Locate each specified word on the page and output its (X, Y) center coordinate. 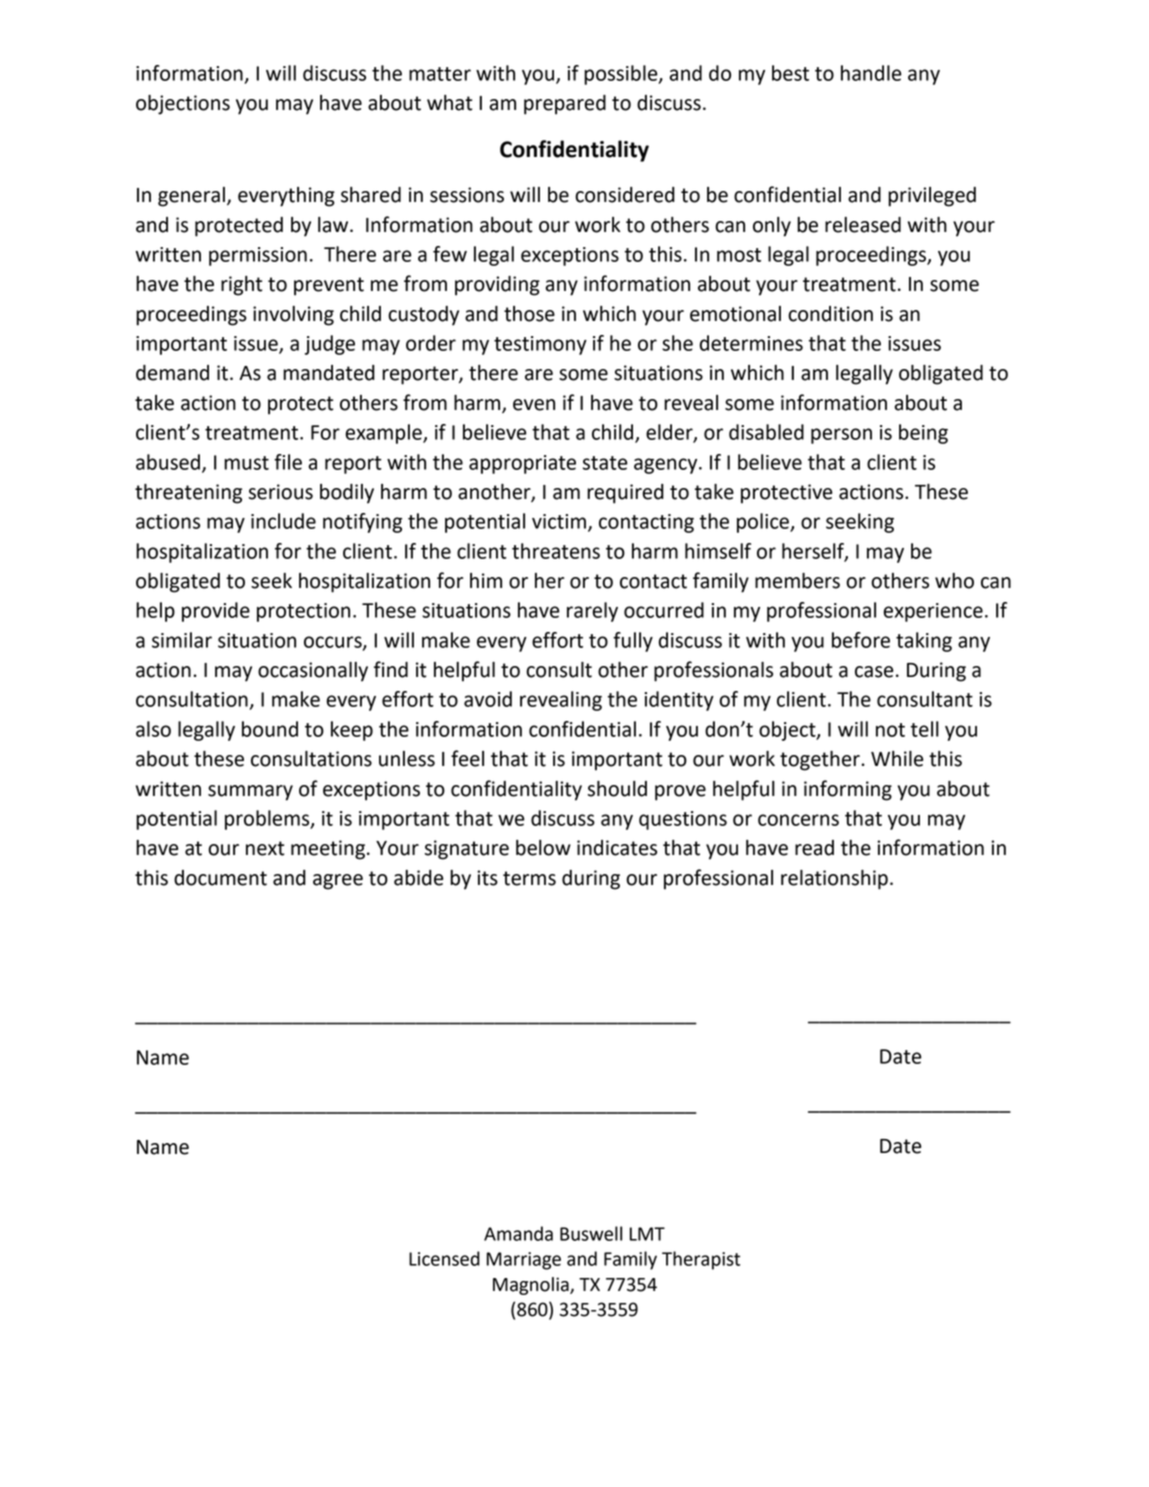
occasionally (313, 672)
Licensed (444, 1258)
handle (871, 73)
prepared (565, 105)
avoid (488, 699)
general (191, 197)
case (874, 672)
